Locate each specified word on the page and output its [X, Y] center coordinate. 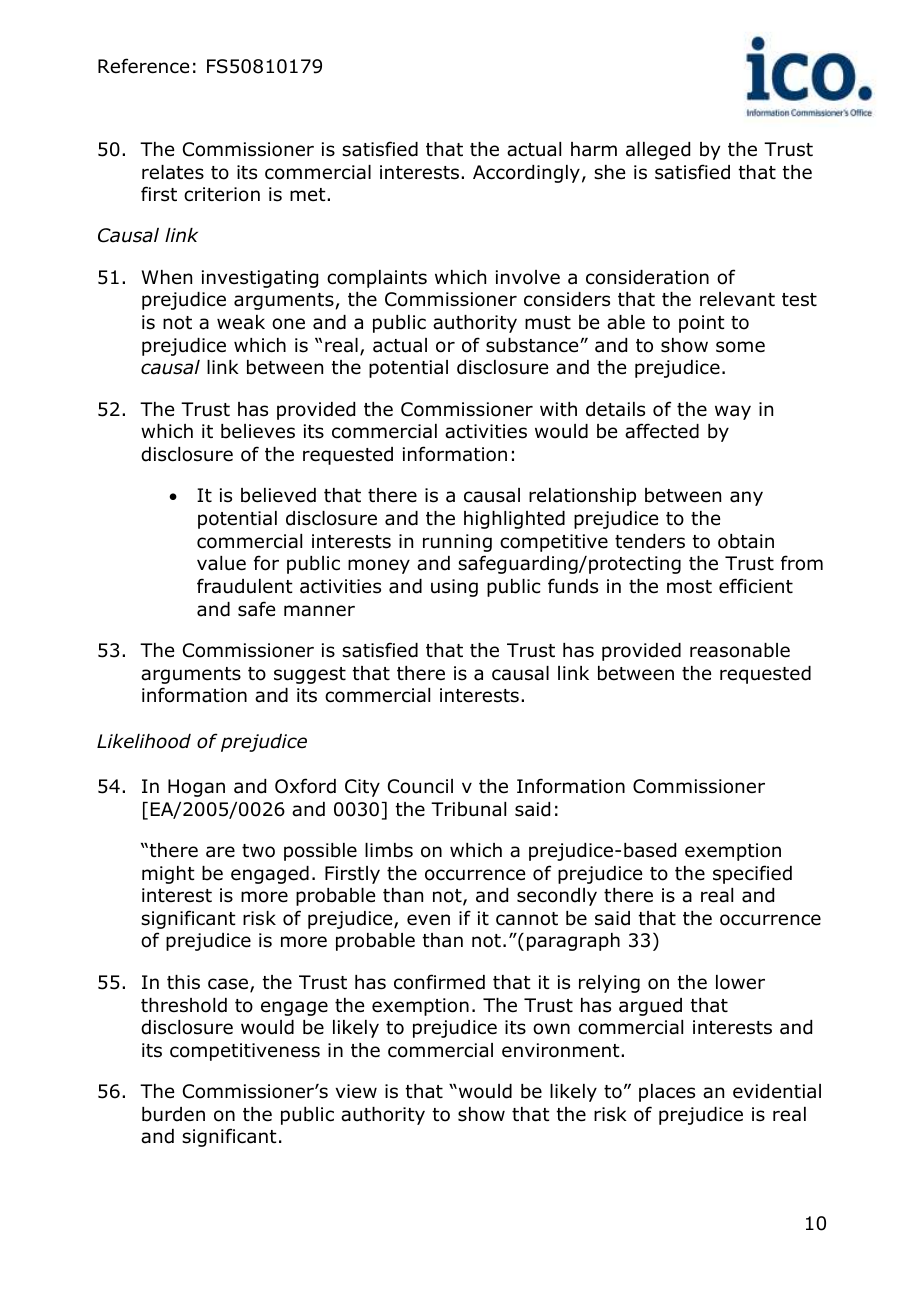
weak [241, 322]
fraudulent [245, 586]
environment [562, 1050]
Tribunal [468, 809]
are [220, 852]
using [454, 588]
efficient [756, 586]
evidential [777, 1091]
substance [533, 345]
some [740, 347]
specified [752, 874]
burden [173, 1114]
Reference [143, 66]
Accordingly [526, 174]
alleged [658, 151]
